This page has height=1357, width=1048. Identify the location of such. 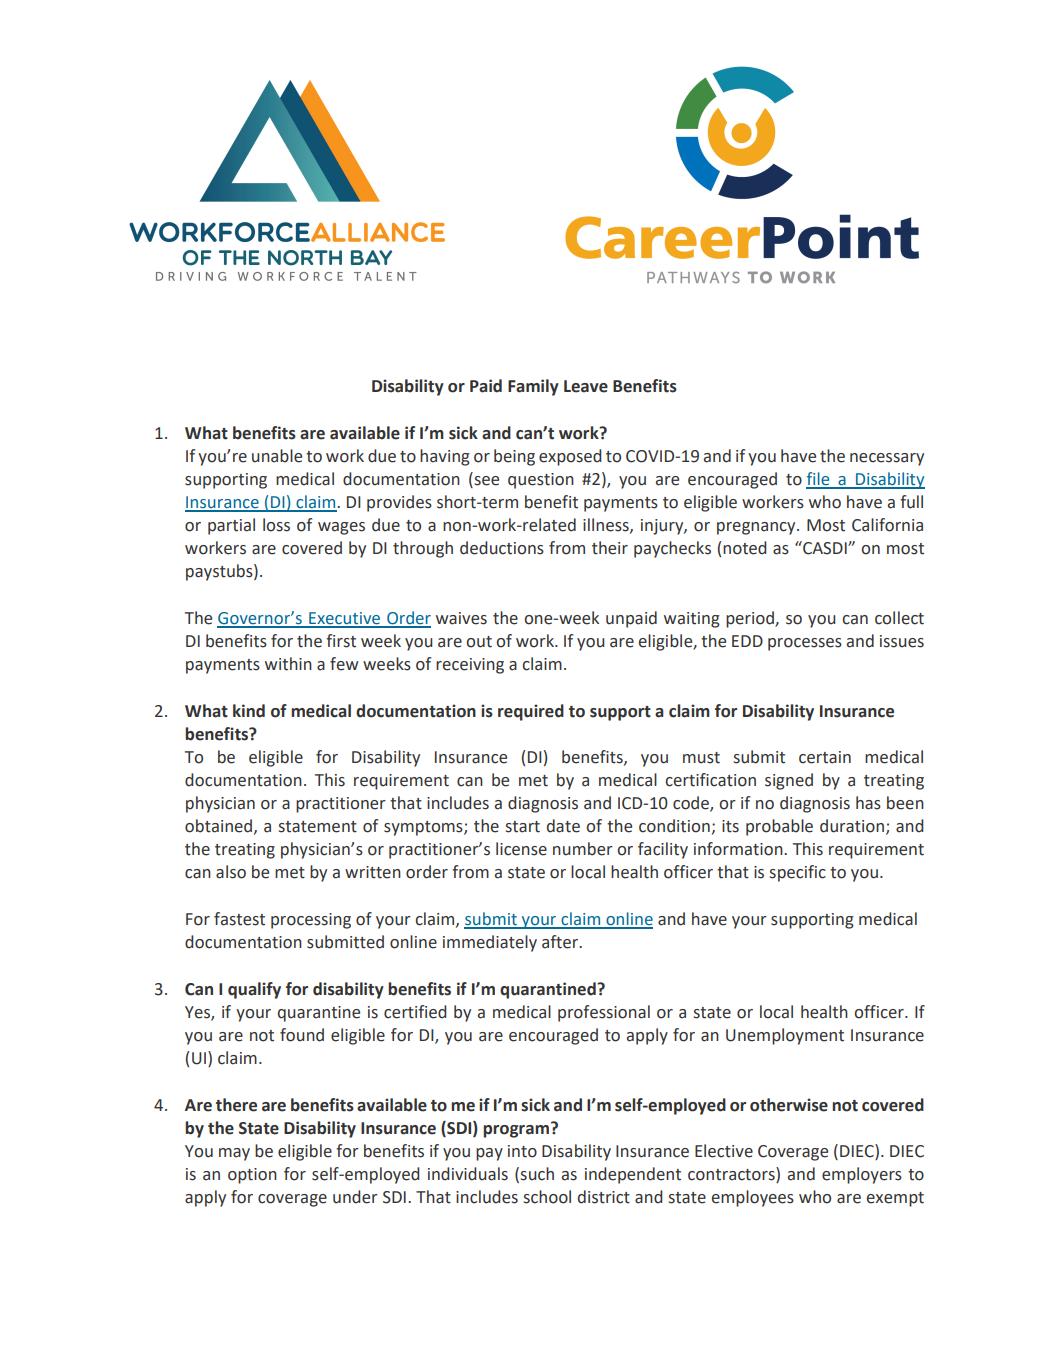
(537, 1174).
